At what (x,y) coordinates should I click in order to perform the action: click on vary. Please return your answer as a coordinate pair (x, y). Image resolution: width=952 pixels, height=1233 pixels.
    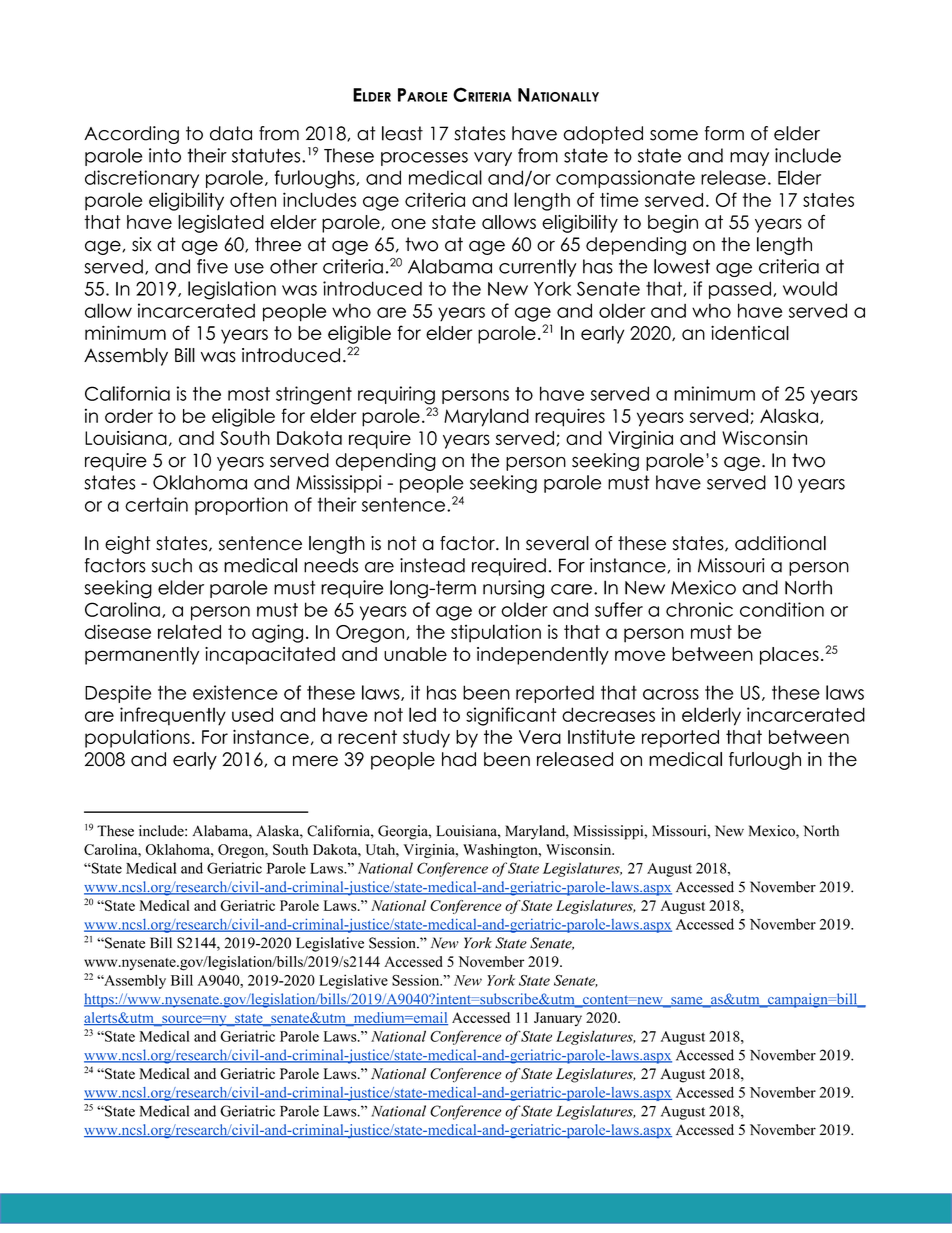
    Looking at the image, I should click on (493, 159).
